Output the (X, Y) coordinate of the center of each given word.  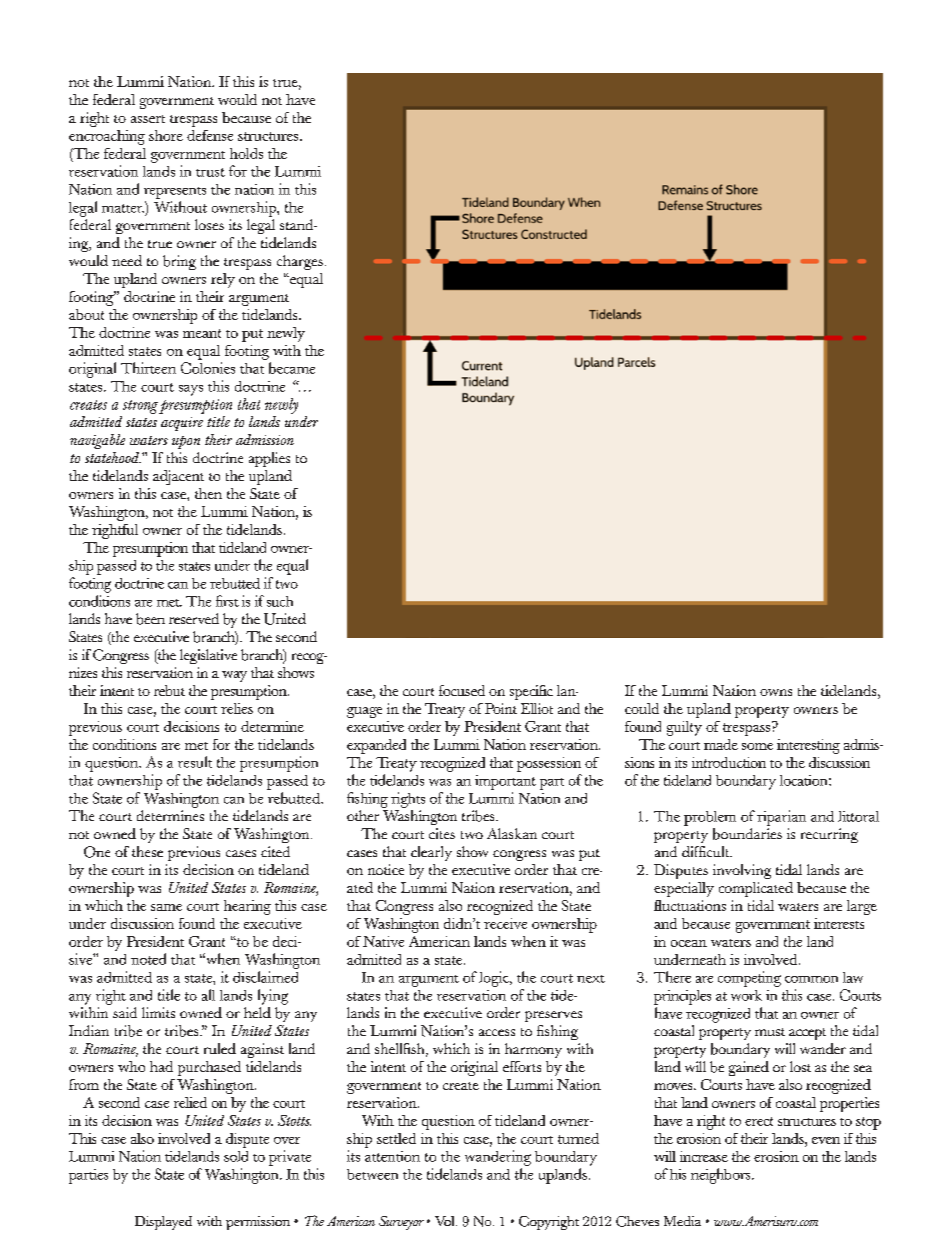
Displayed (163, 1223)
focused (462, 690)
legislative (208, 656)
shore (166, 135)
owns (776, 692)
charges (300, 262)
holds (246, 153)
